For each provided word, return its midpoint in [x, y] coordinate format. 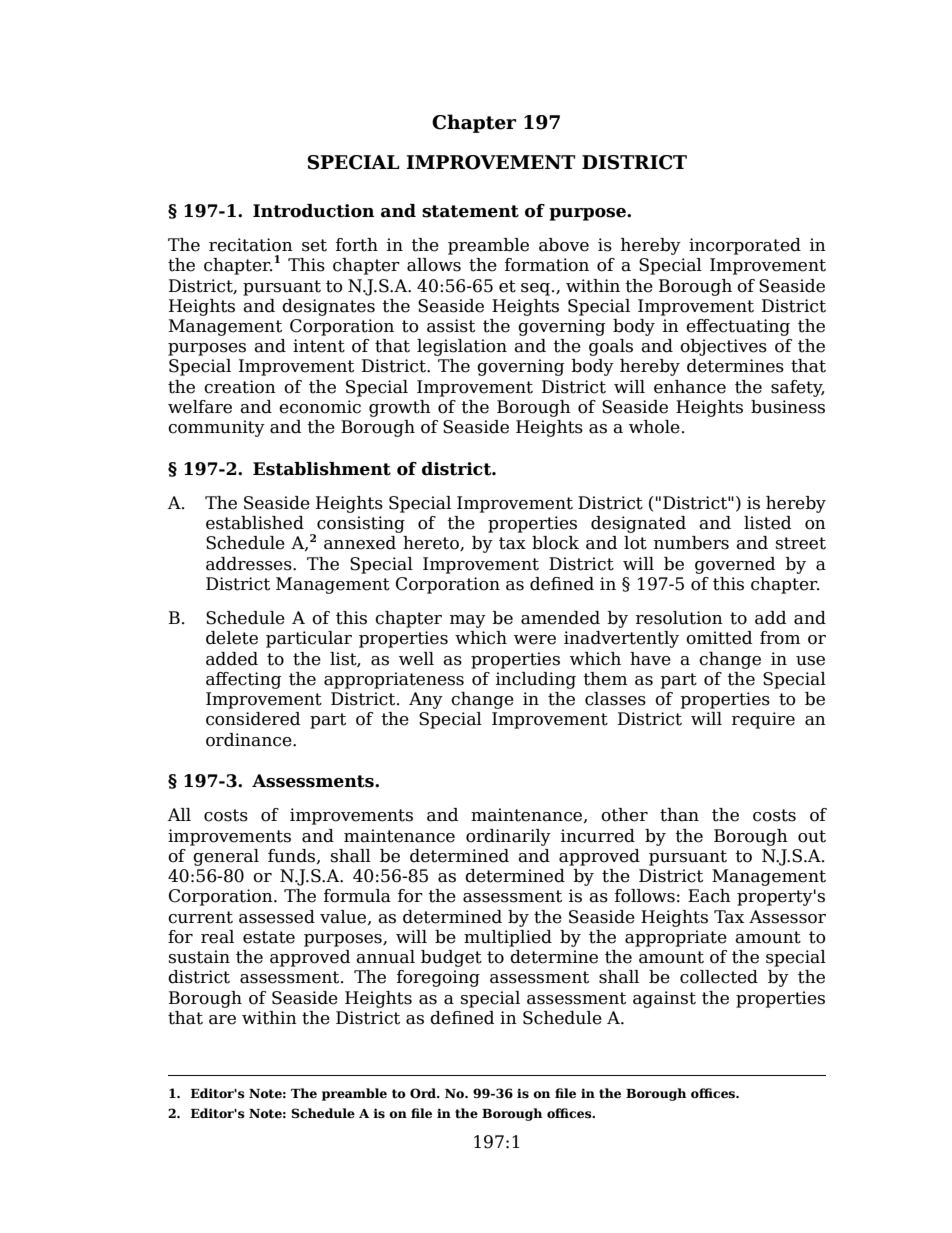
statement [470, 211]
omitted [719, 638]
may [468, 621]
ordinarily [508, 837]
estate [269, 937]
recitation [251, 245]
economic [320, 407]
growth [400, 408]
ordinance [250, 740]
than [679, 815]
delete [232, 638]
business [788, 407]
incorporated [745, 246]
